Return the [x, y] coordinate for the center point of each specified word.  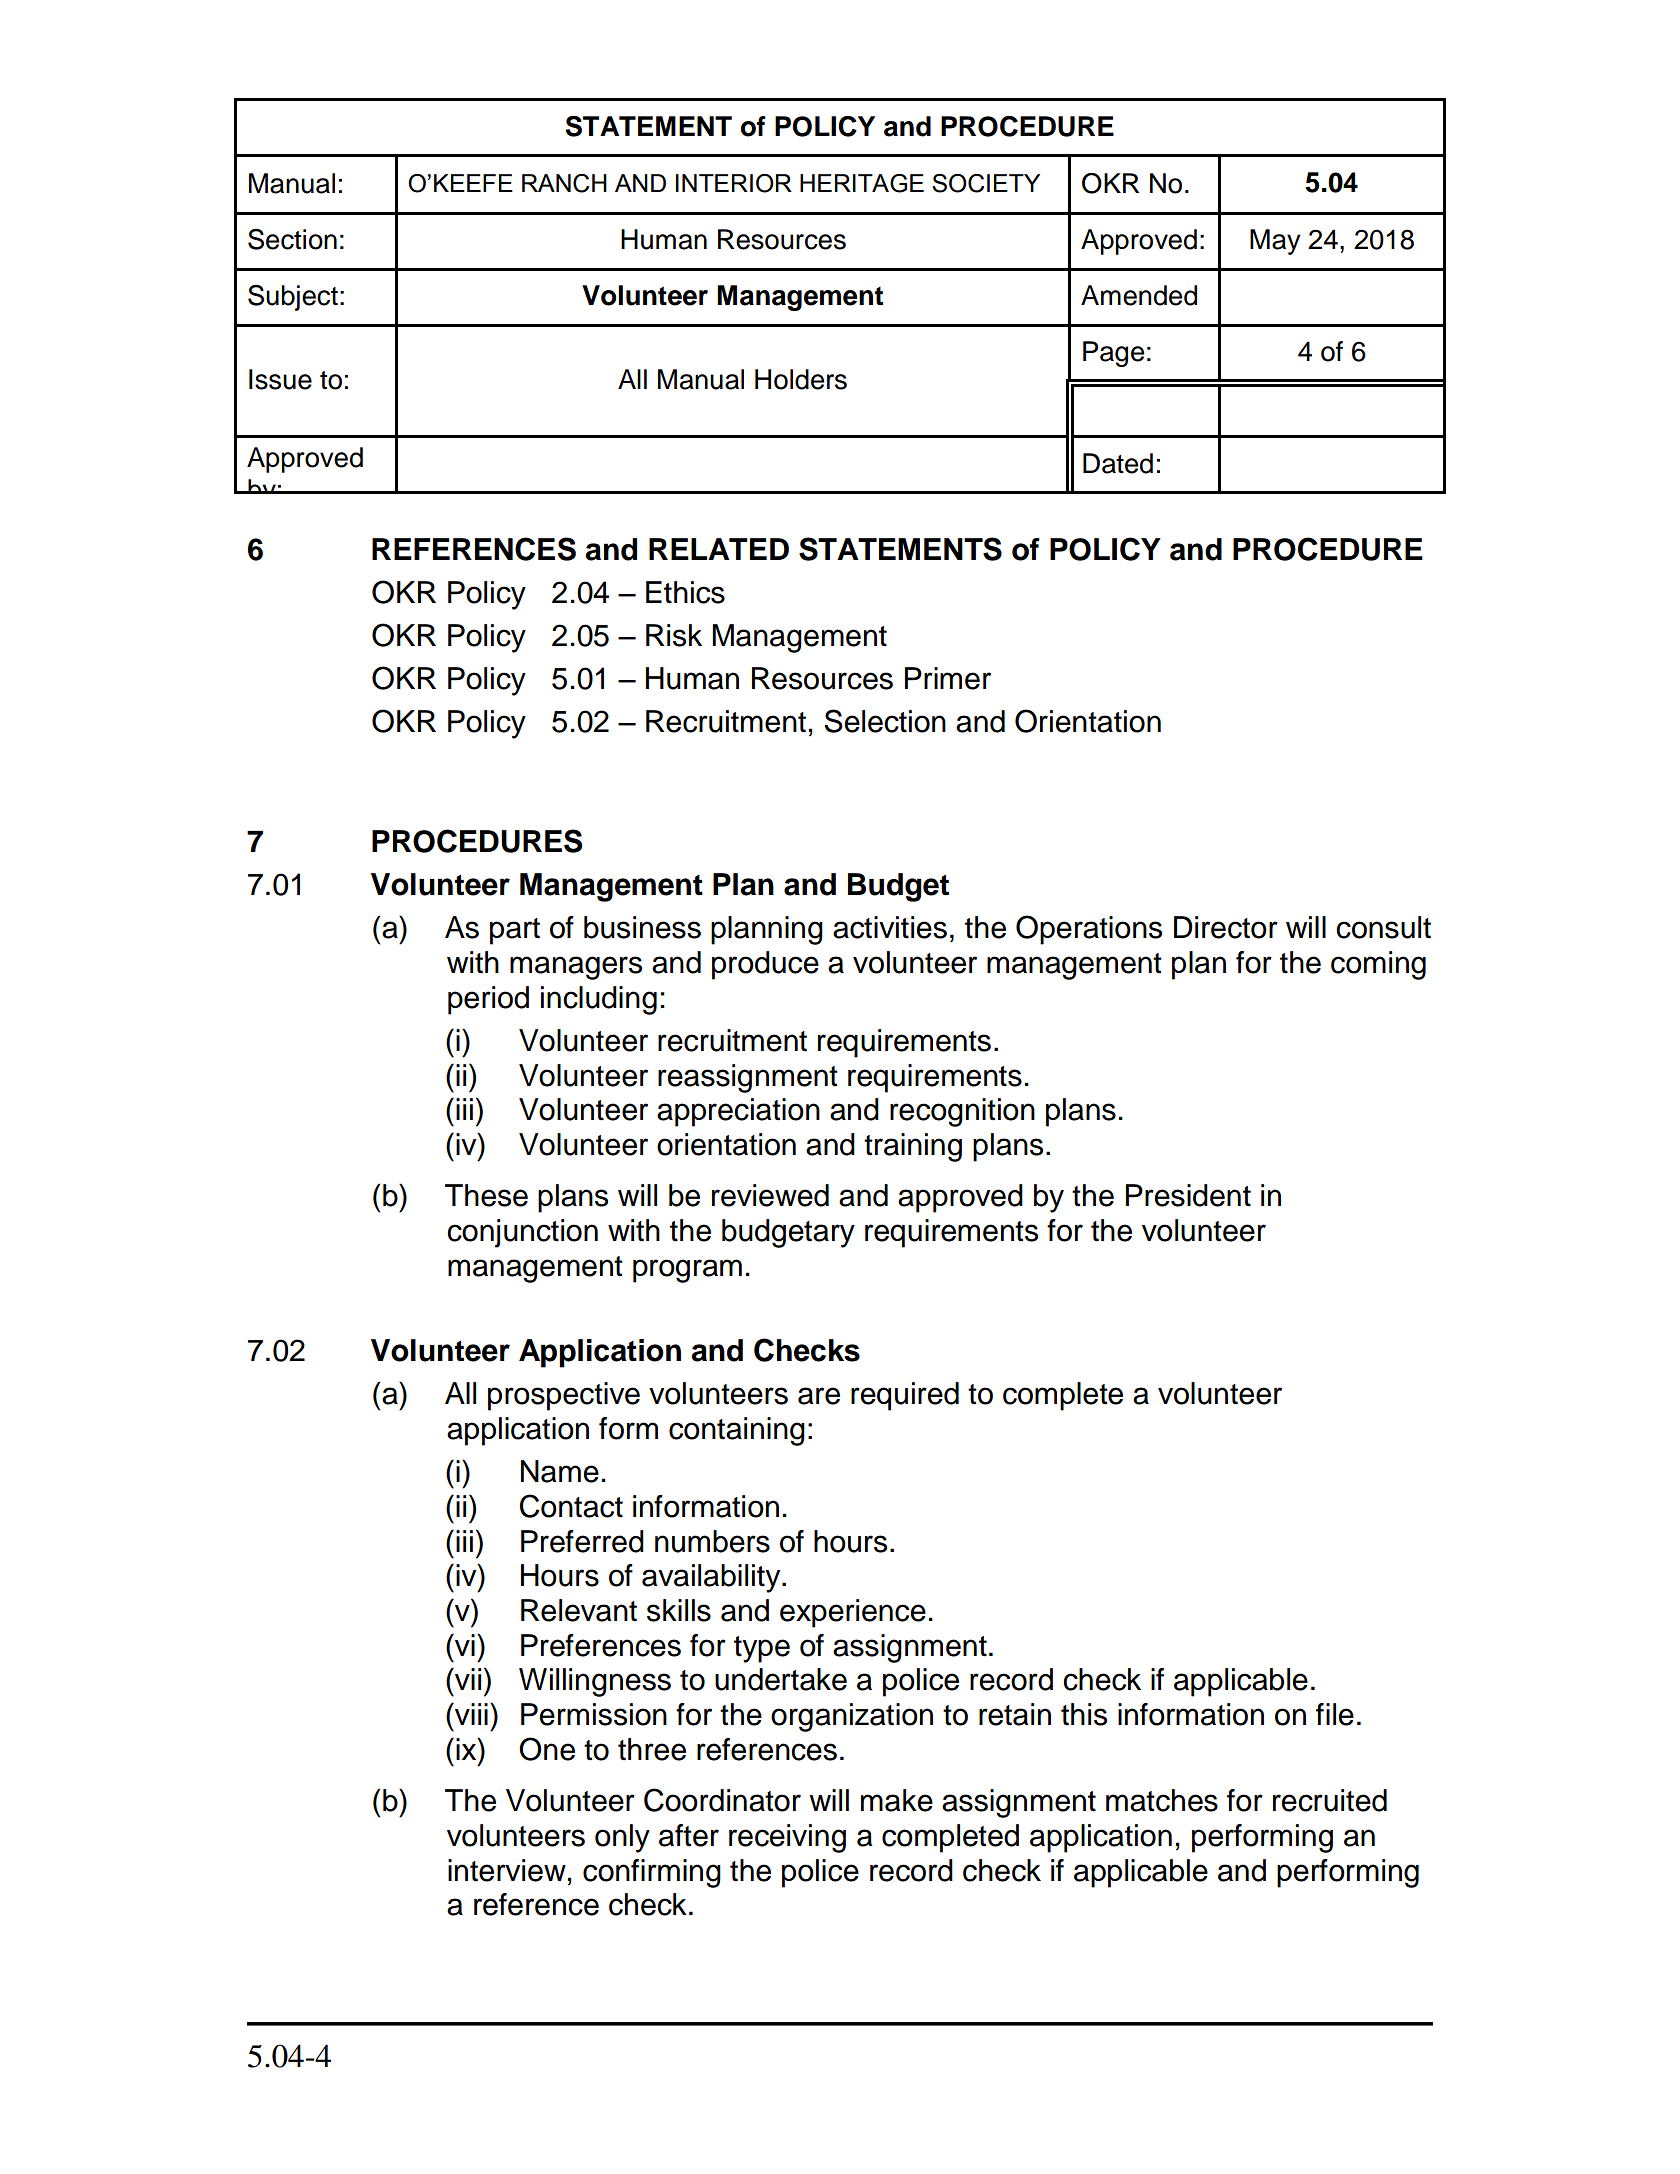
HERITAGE [862, 183]
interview [507, 1870]
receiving [787, 1838]
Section [292, 239]
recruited [1330, 1800]
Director [1226, 927]
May [1275, 242]
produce [765, 965]
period [488, 1000]
